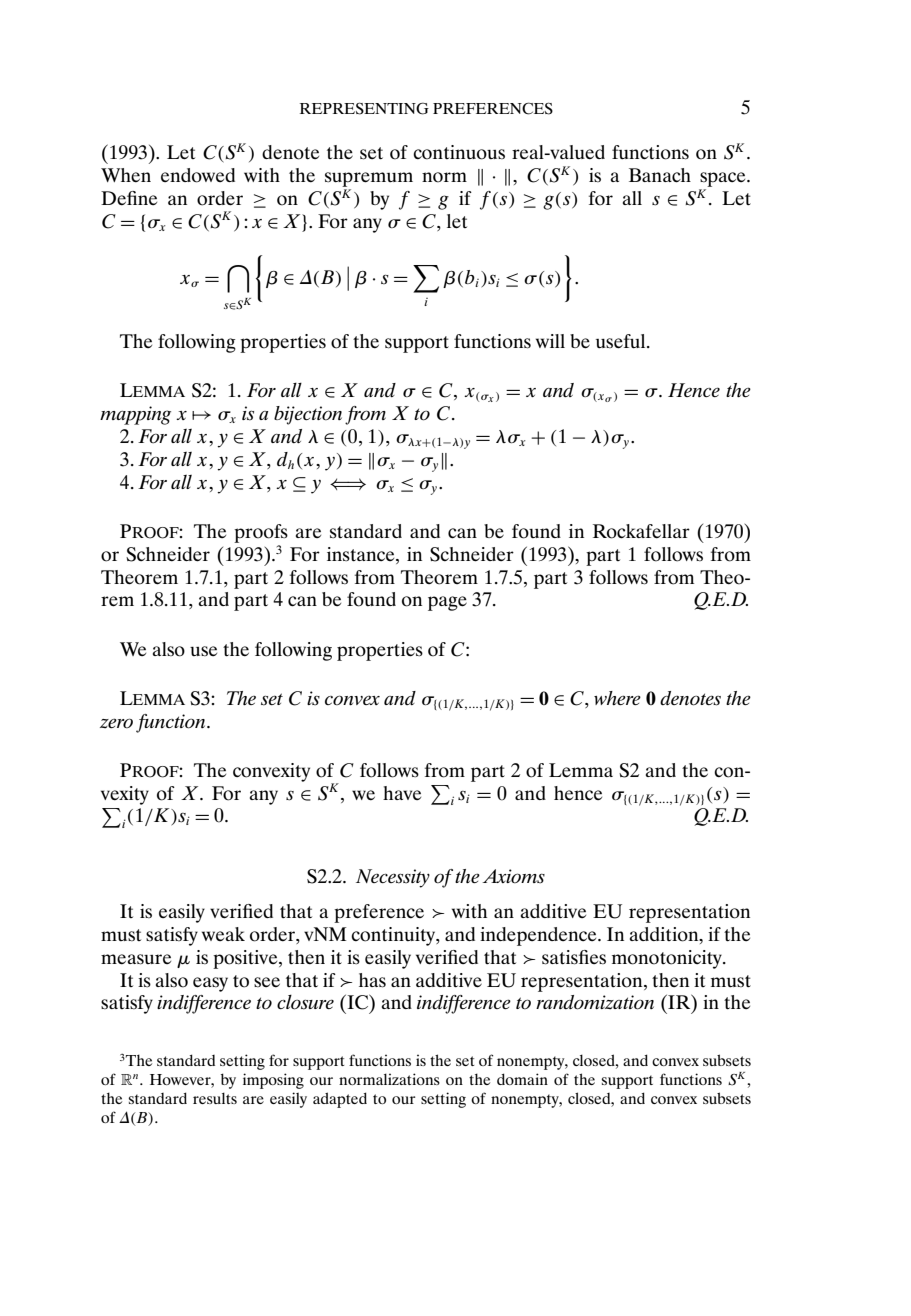 The width and height of the document is (911, 1316). What do you see at coordinates (215, 1098) in the document?
I see `results` at bounding box center [215, 1098].
